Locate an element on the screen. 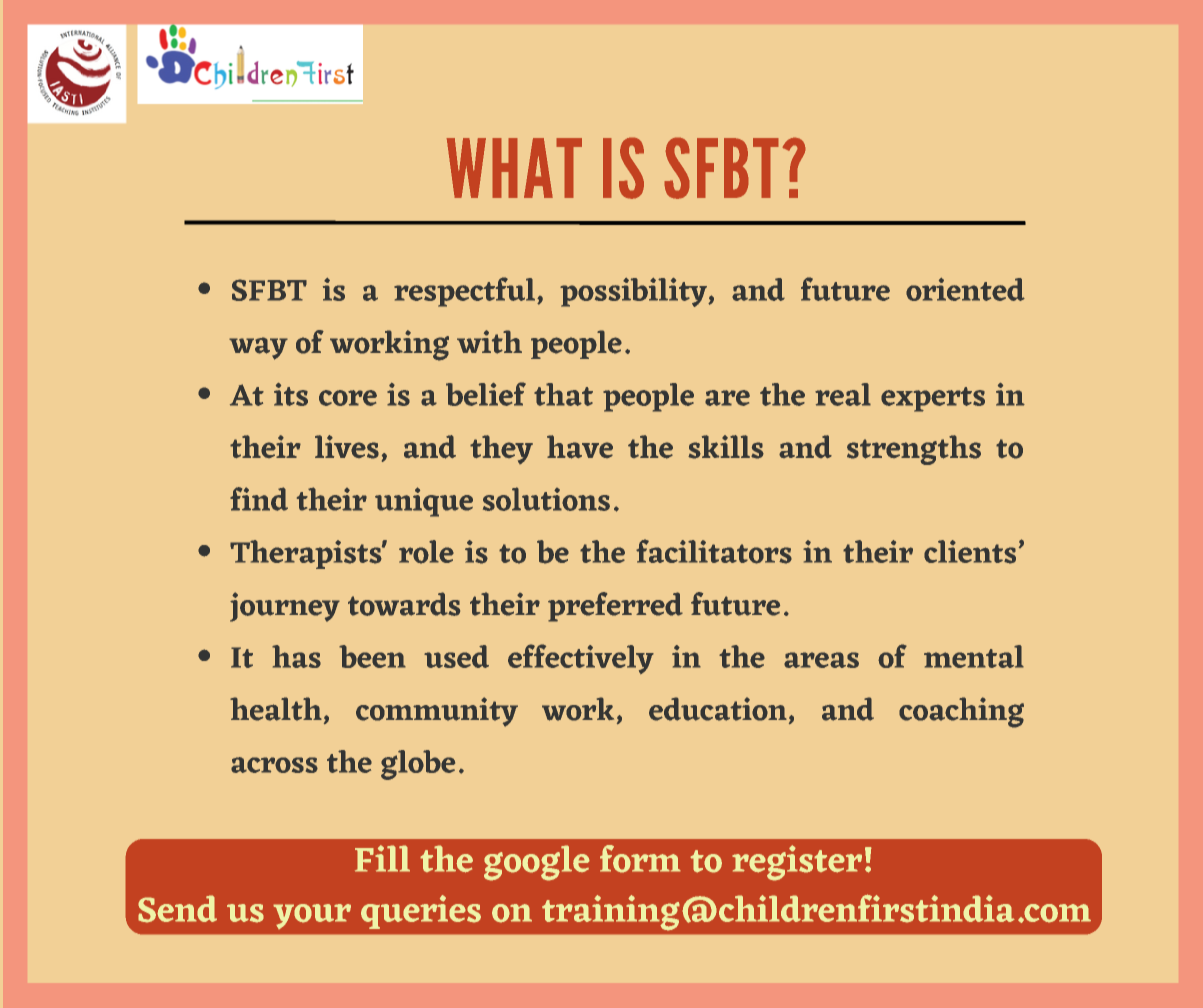 The image size is (1203, 1008). preferred is located at coordinates (615, 607).
